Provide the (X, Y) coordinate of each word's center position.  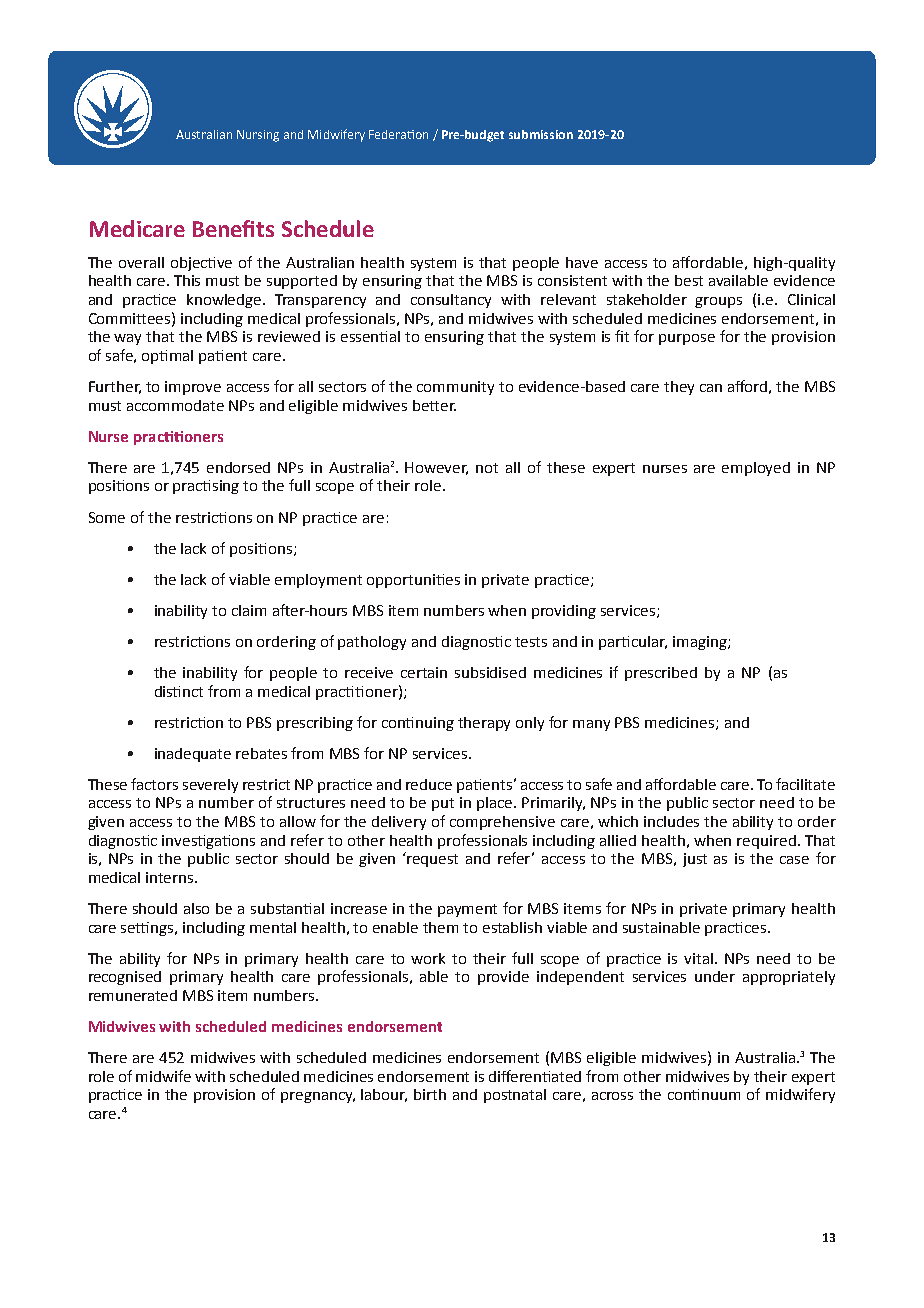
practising (206, 487)
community (455, 388)
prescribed (661, 674)
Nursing (258, 136)
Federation (398, 134)
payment (467, 910)
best (689, 280)
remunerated (133, 995)
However (436, 468)
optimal (167, 357)
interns (171, 877)
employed (756, 469)
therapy (484, 724)
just (695, 860)
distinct (179, 691)
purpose (687, 339)
